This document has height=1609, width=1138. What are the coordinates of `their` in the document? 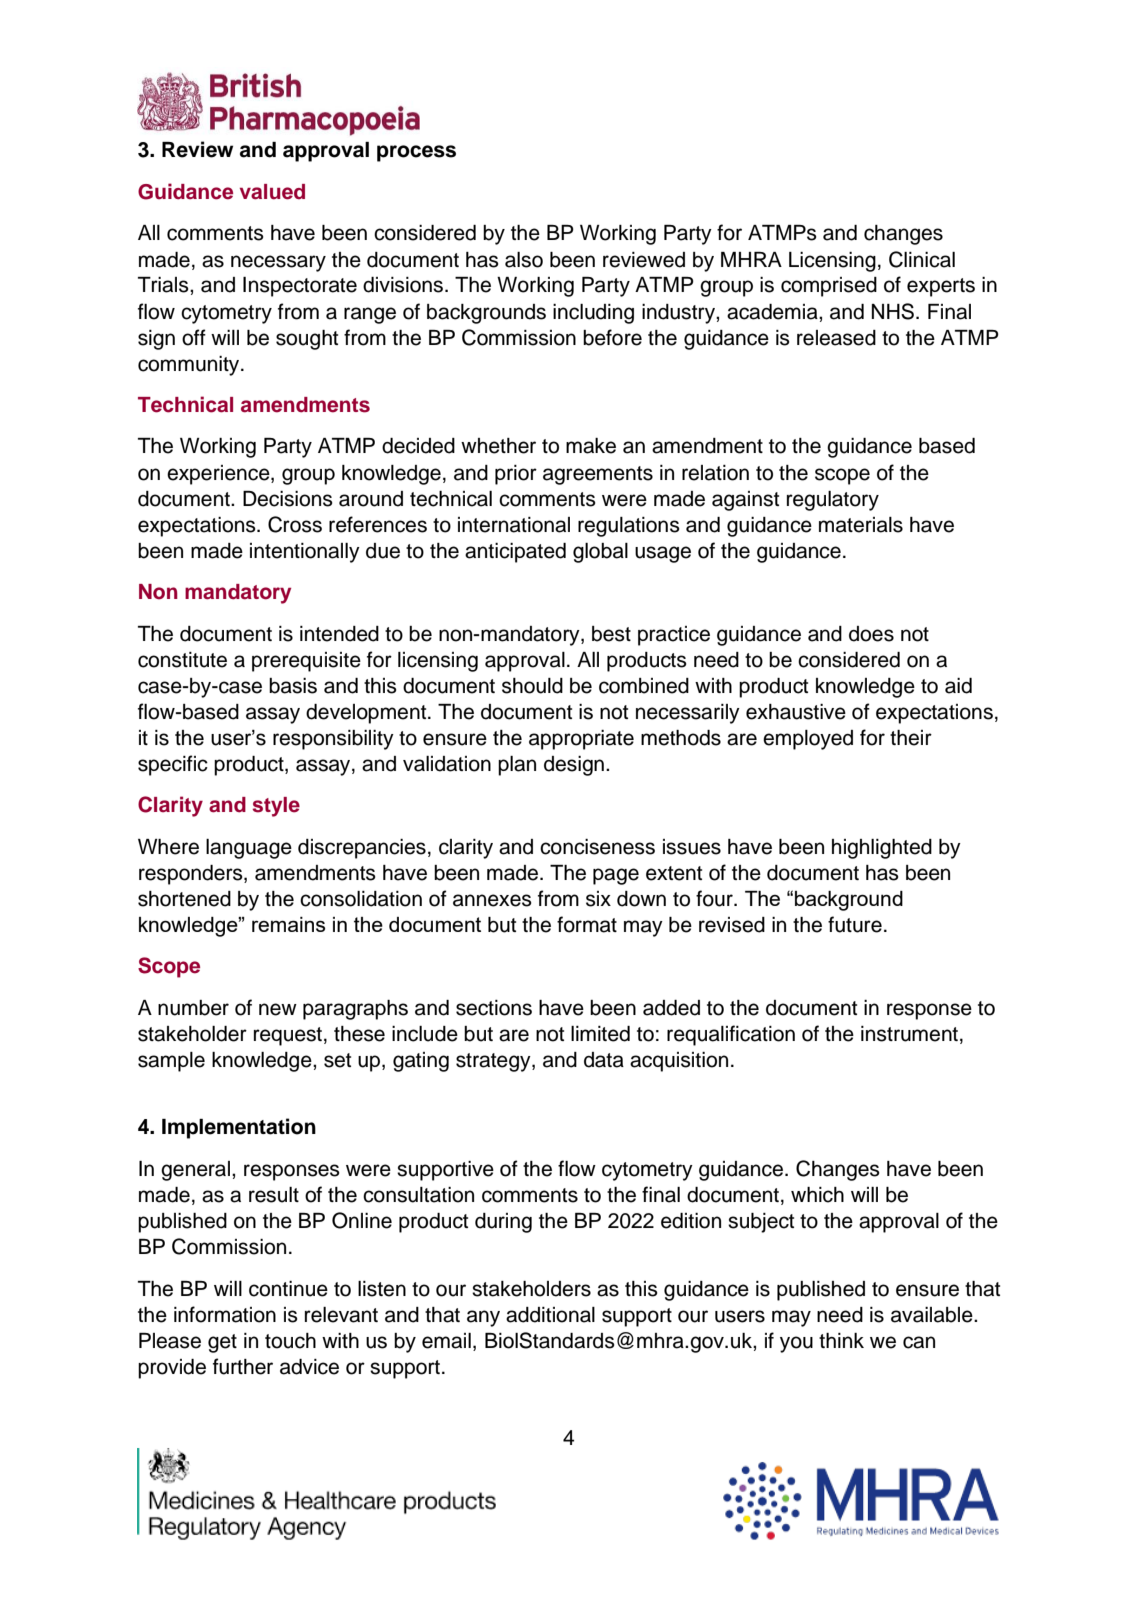 It's located at (911, 738).
